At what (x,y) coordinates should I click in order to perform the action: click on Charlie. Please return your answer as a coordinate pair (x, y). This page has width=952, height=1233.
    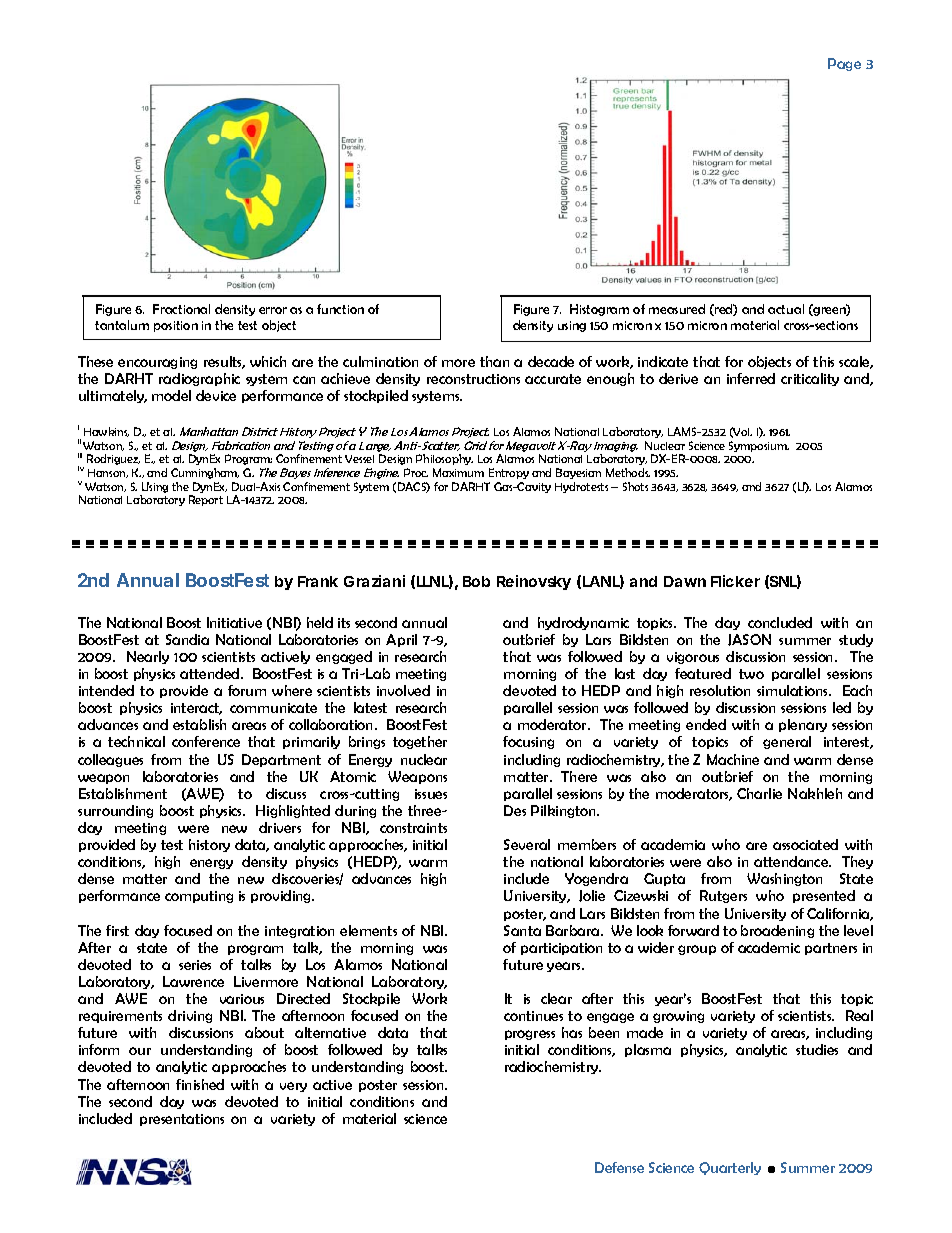
    Looking at the image, I should click on (759, 793).
